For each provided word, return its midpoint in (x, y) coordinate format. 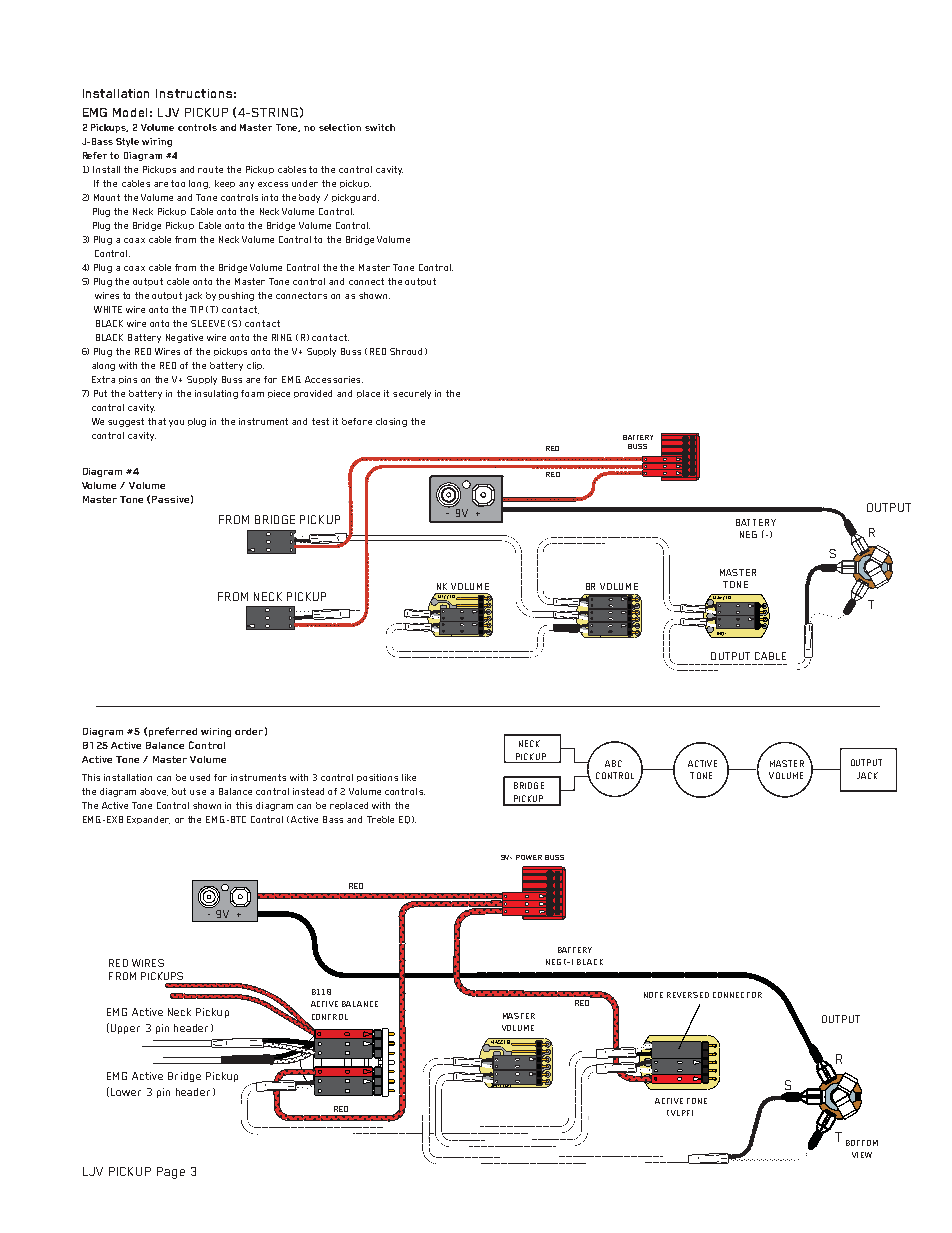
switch (380, 127)
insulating (216, 394)
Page (171, 1173)
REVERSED (688, 995)
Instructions (194, 93)
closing (391, 422)
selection (340, 127)
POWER (529, 857)
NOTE (653, 995)
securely (412, 394)
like (409, 777)
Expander (148, 820)
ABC (613, 763)
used (200, 777)
